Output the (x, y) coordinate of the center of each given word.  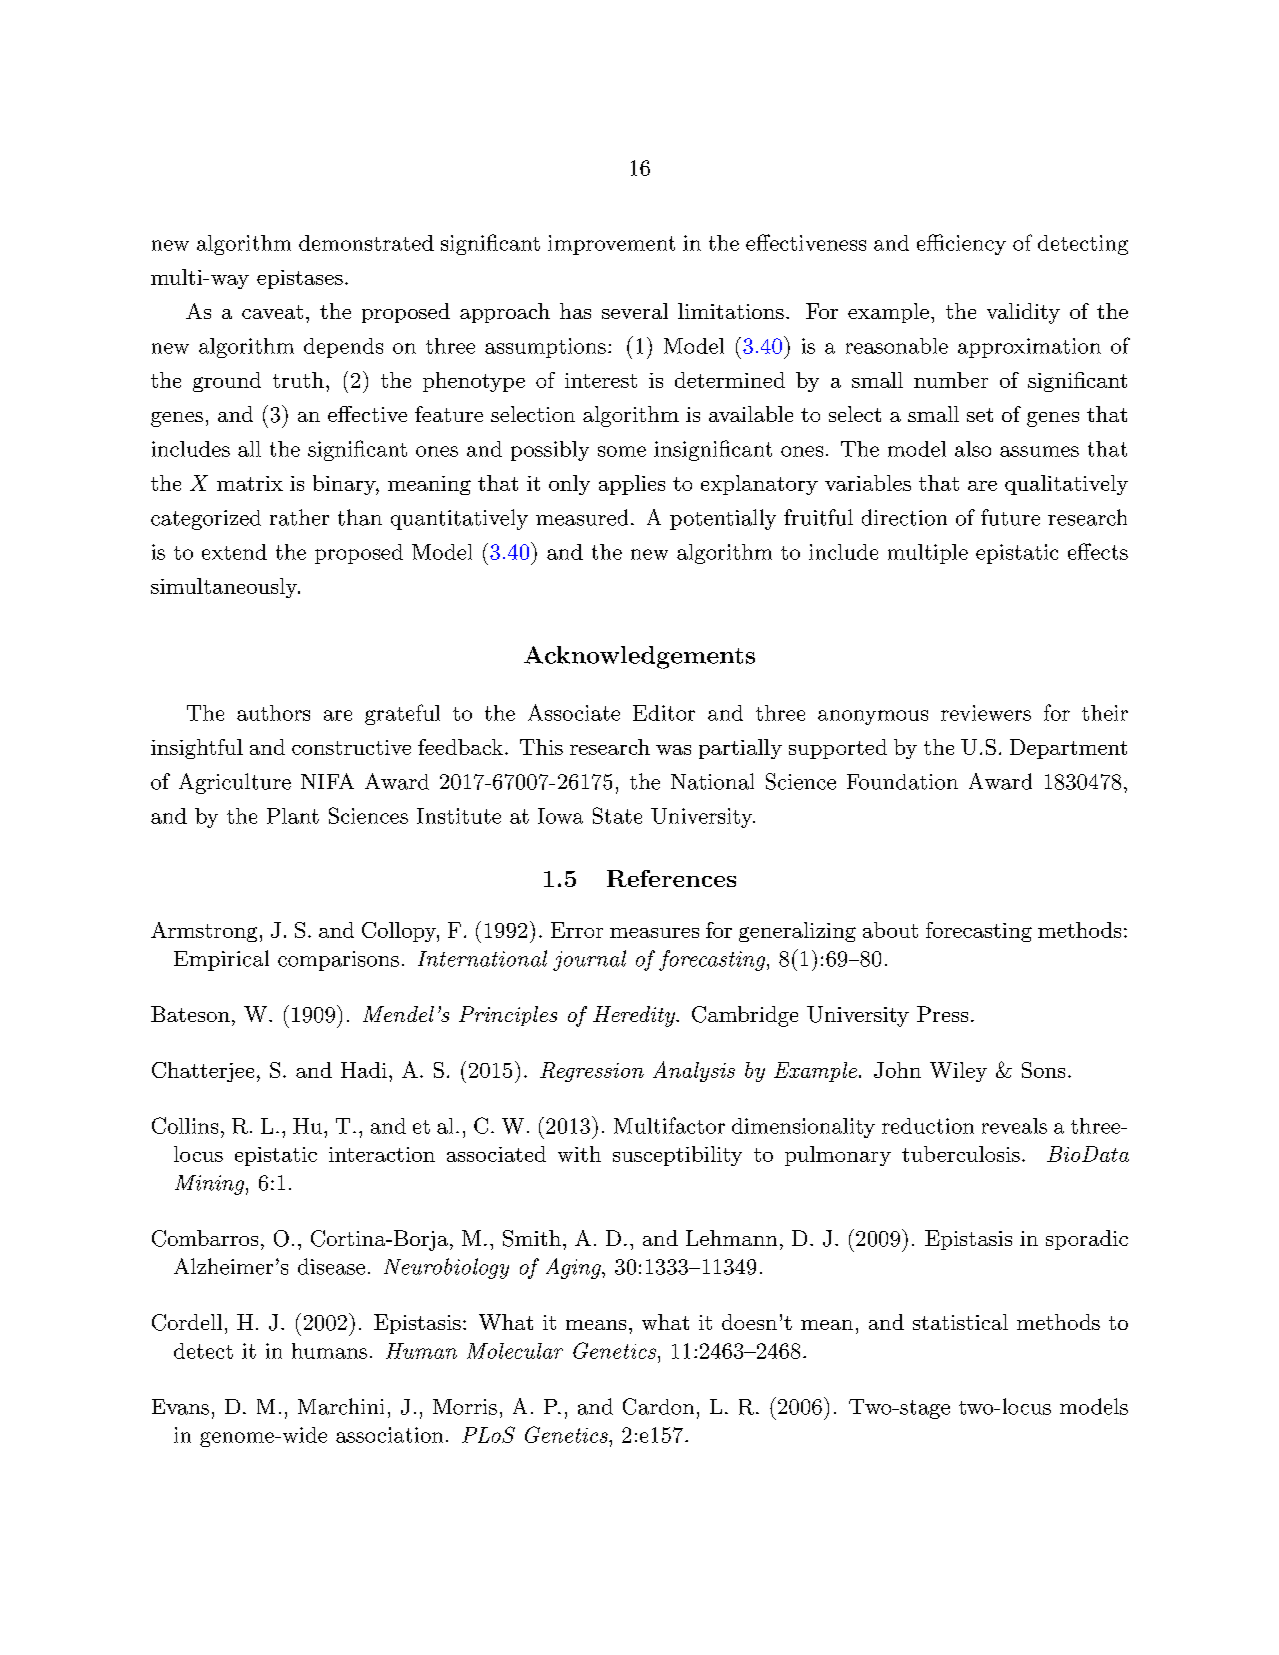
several (635, 311)
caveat (272, 312)
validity (1023, 313)
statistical (960, 1322)
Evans (180, 1407)
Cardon (658, 1406)
